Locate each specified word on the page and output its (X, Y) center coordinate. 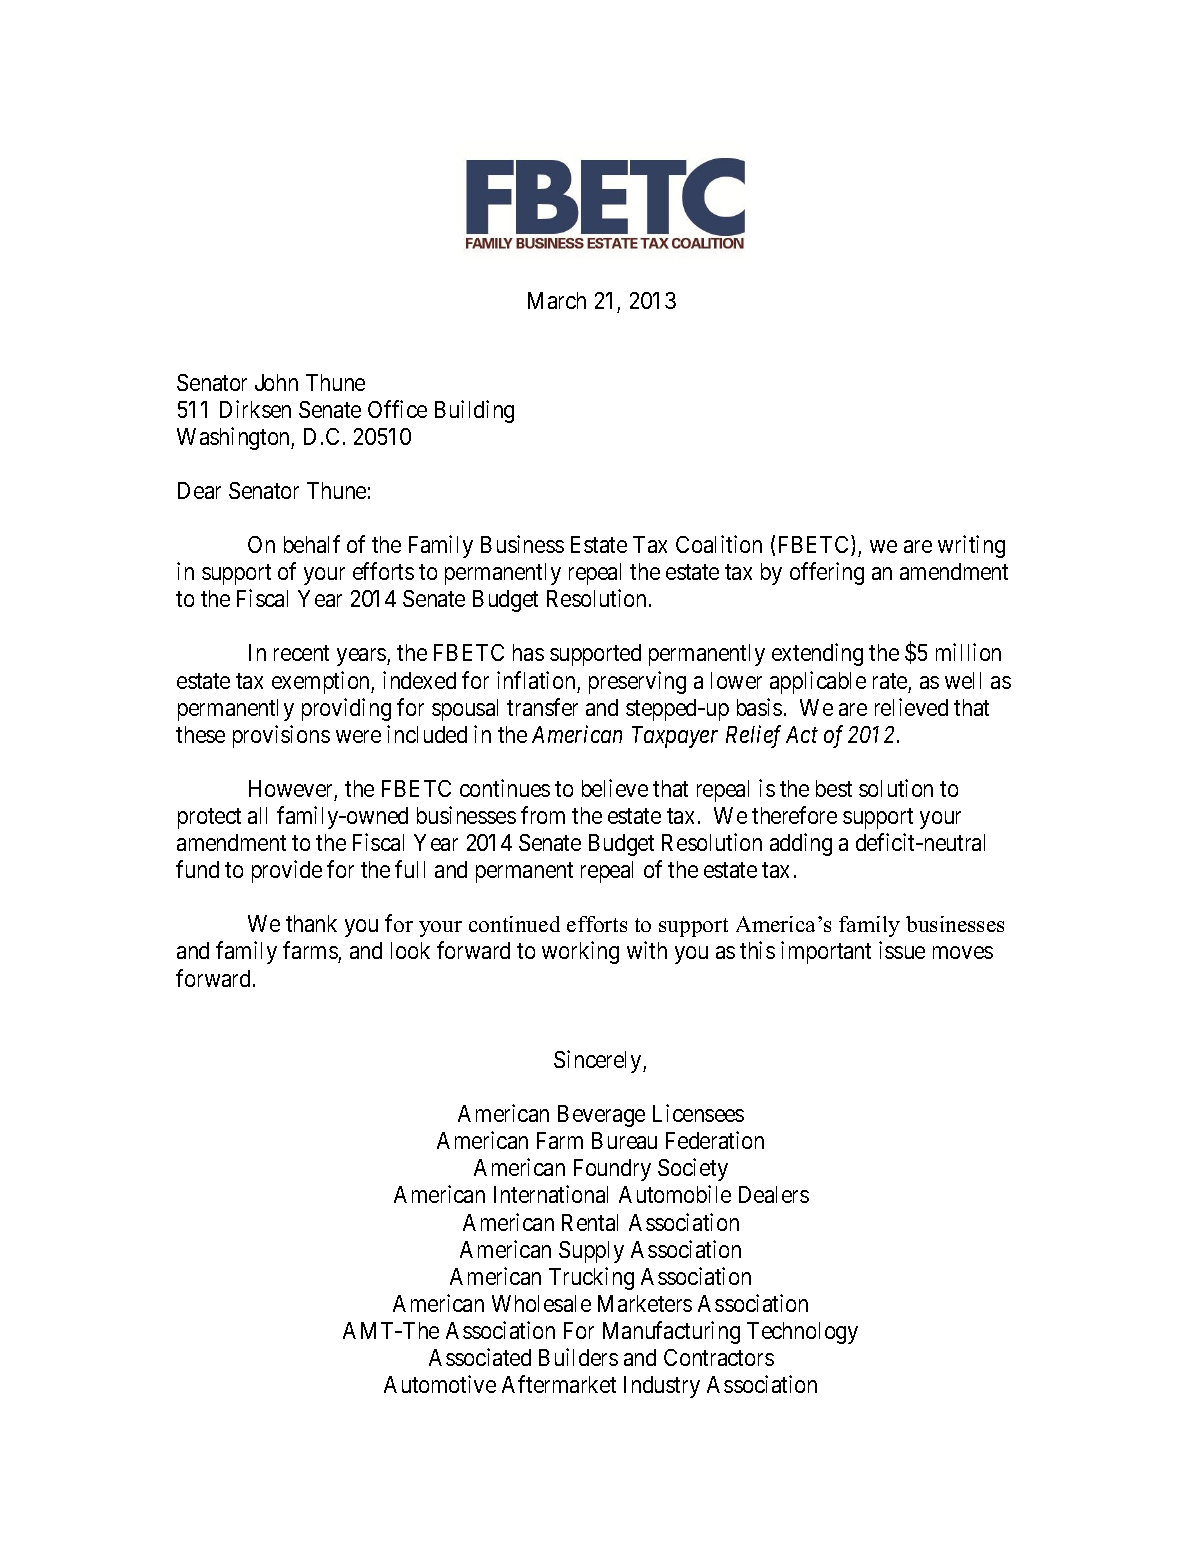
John (276, 382)
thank (311, 923)
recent (301, 653)
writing (971, 546)
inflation (536, 680)
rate (890, 681)
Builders (578, 1357)
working (580, 952)
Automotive (440, 1384)
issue (902, 950)
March (557, 300)
